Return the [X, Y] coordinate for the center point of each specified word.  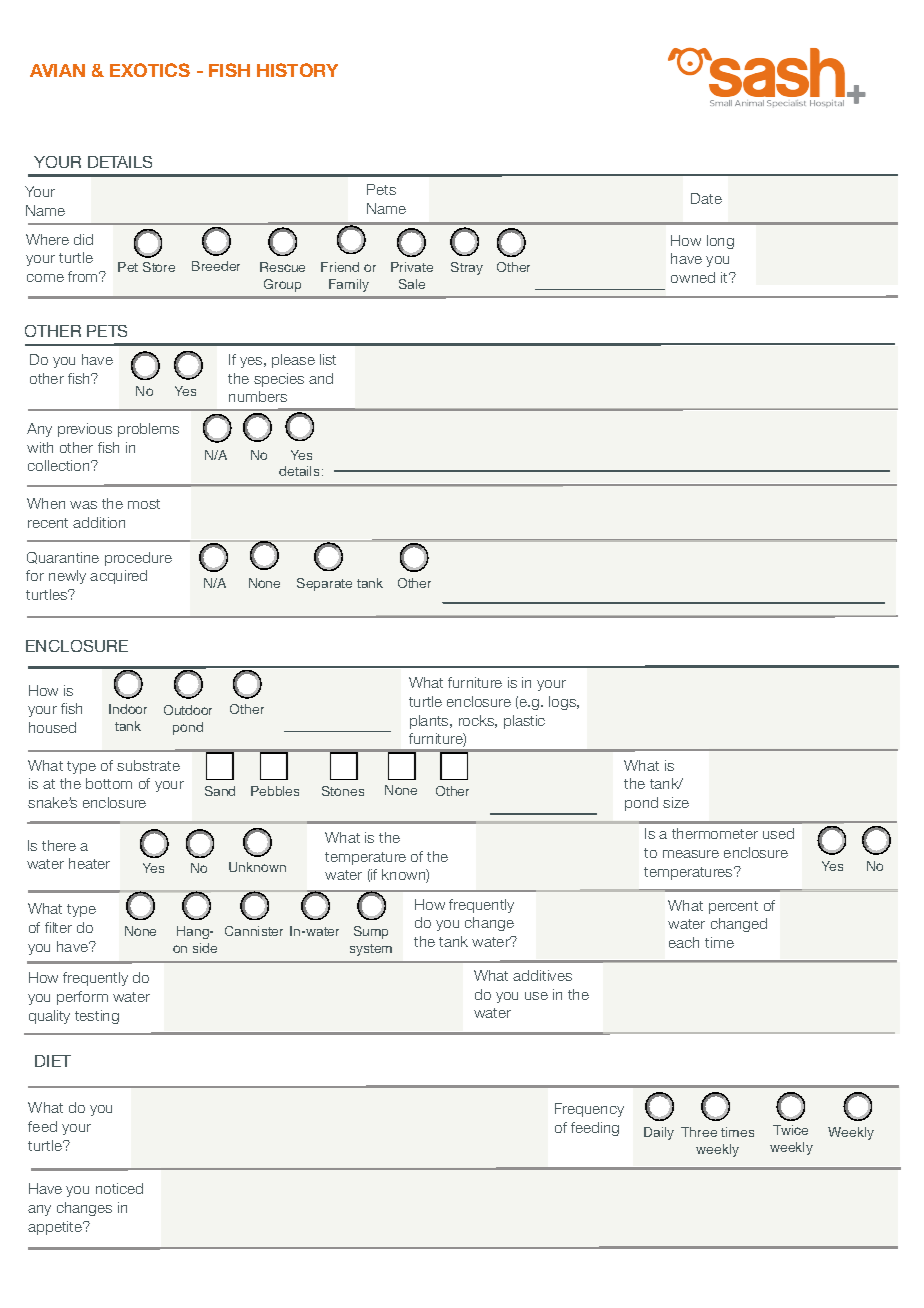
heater [89, 863]
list [328, 359]
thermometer [715, 833]
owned [693, 277]
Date [706, 198]
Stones [343, 791]
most [144, 504]
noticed [119, 1188]
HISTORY [297, 70]
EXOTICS [150, 70]
